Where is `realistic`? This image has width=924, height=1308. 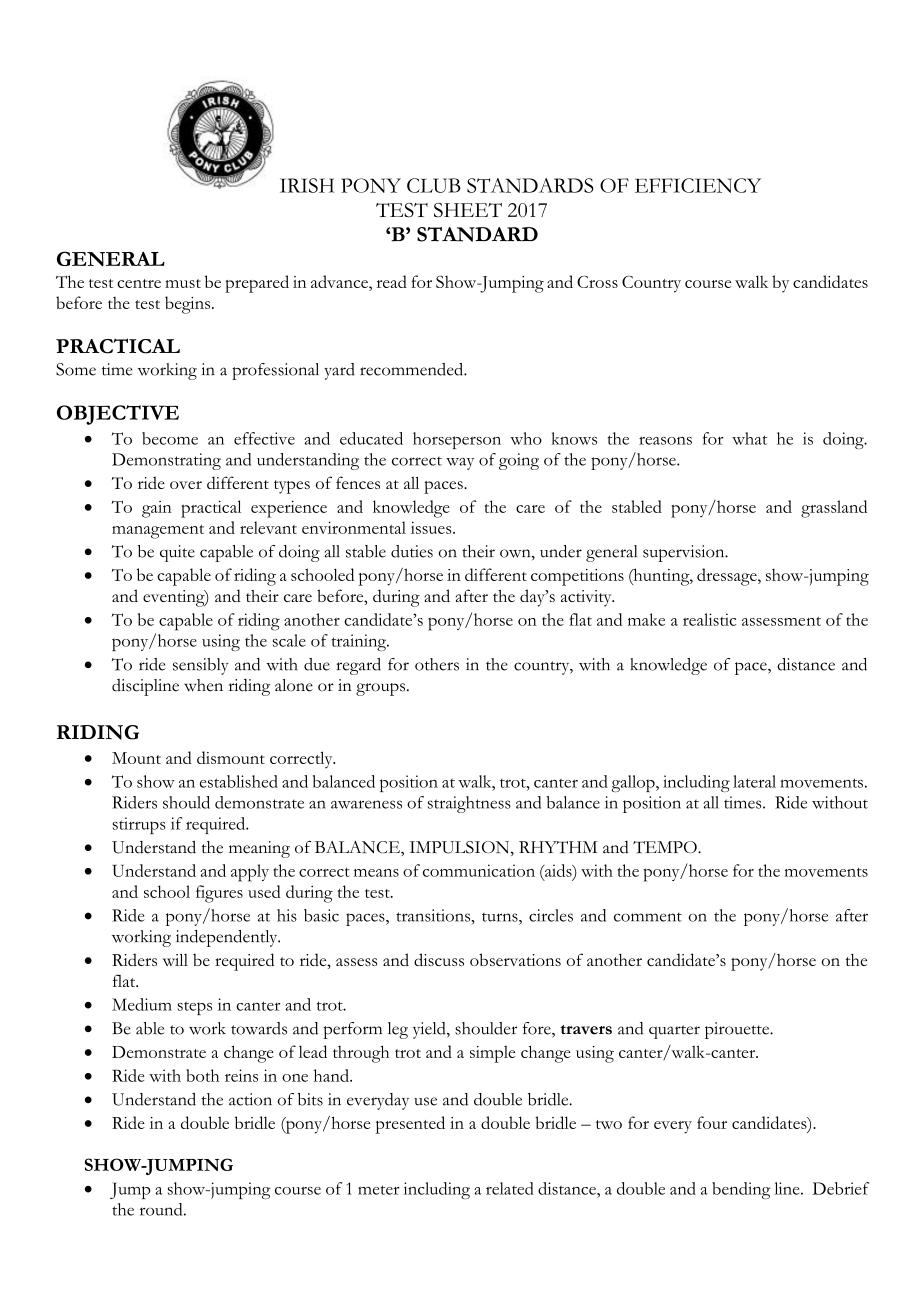
realistic is located at coordinates (709, 619).
